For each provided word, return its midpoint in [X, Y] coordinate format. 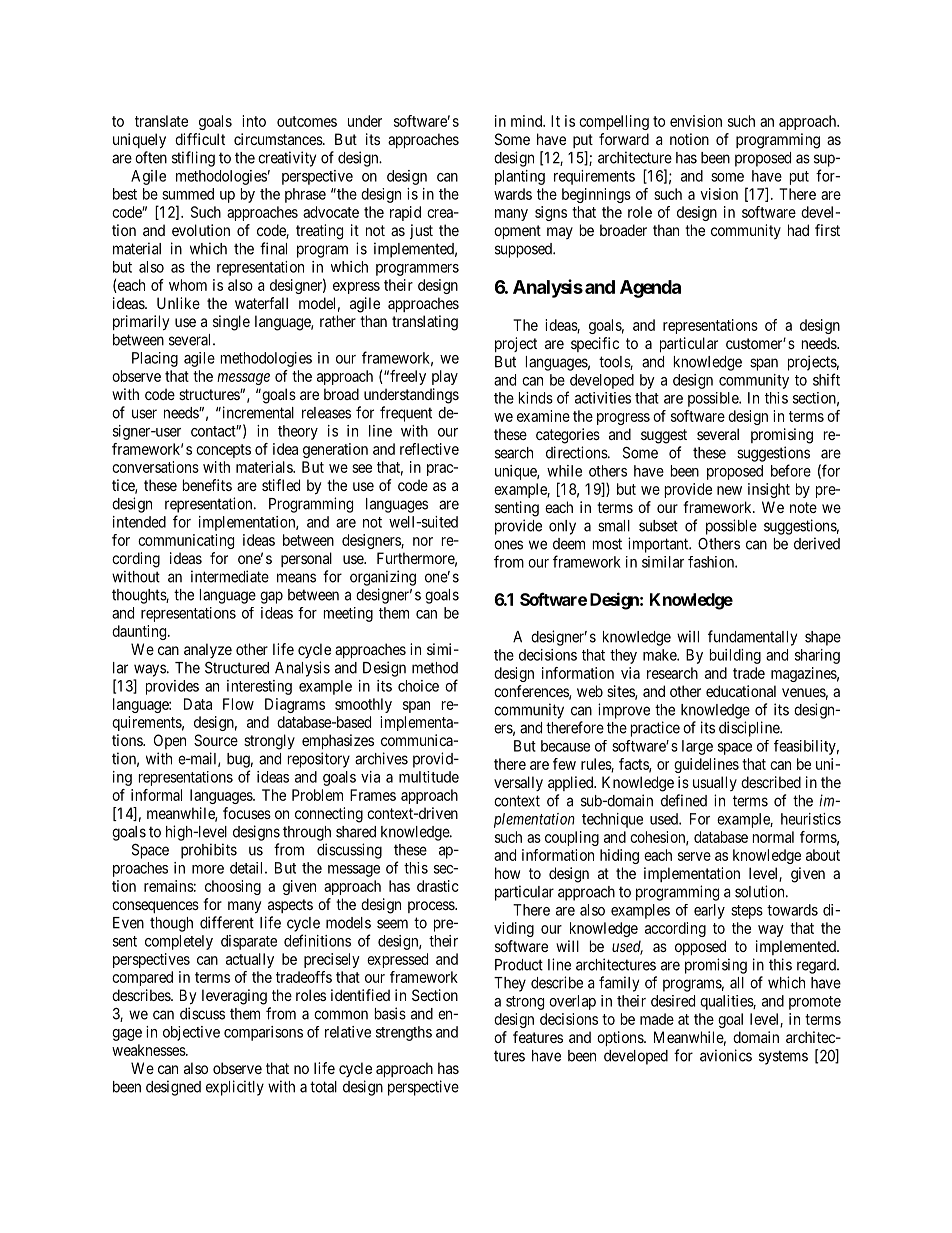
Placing [155, 359]
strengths [404, 1033]
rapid [405, 213]
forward [624, 139]
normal [773, 837]
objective [191, 1033]
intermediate [230, 576]
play [445, 377]
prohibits [209, 851]
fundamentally [752, 638]
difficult [200, 139]
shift [826, 379]
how [507, 873]
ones [508, 545]
